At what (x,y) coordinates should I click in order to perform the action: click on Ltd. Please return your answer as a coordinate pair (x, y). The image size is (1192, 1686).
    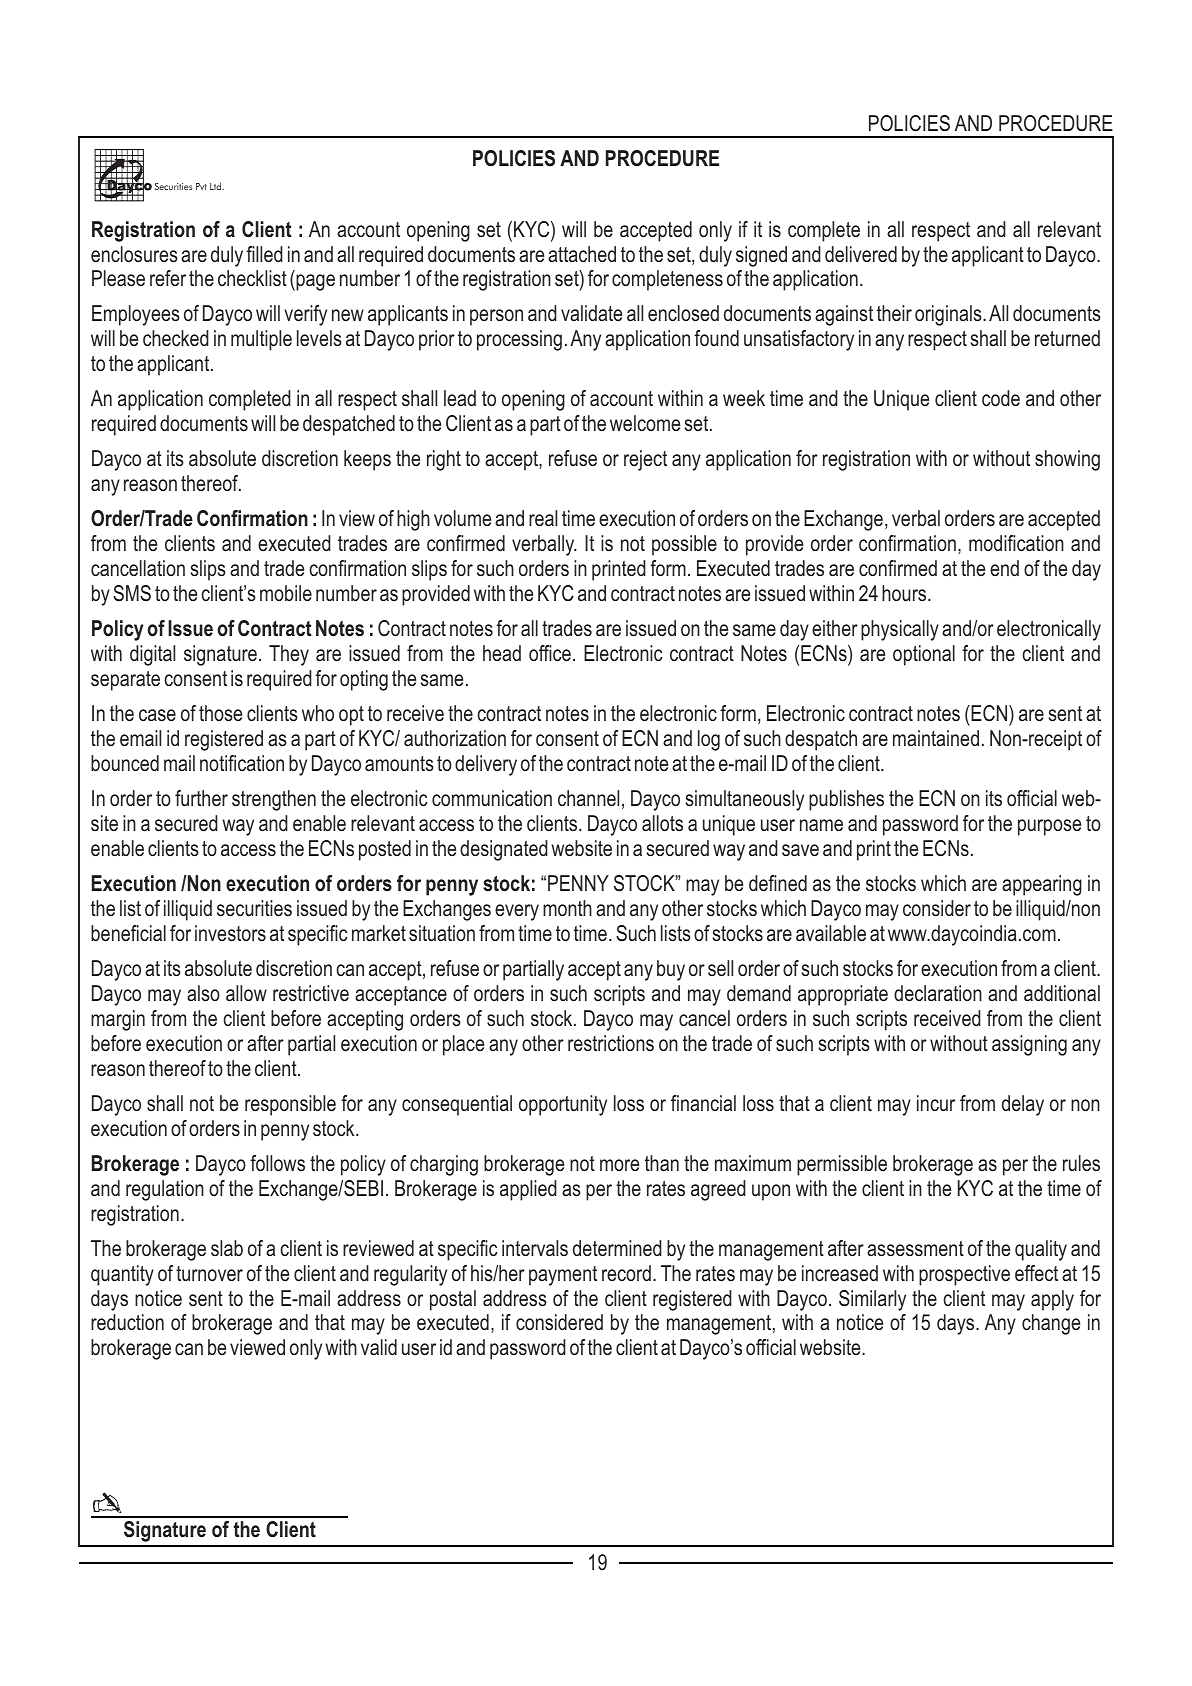
    Looking at the image, I should click on (217, 186).
